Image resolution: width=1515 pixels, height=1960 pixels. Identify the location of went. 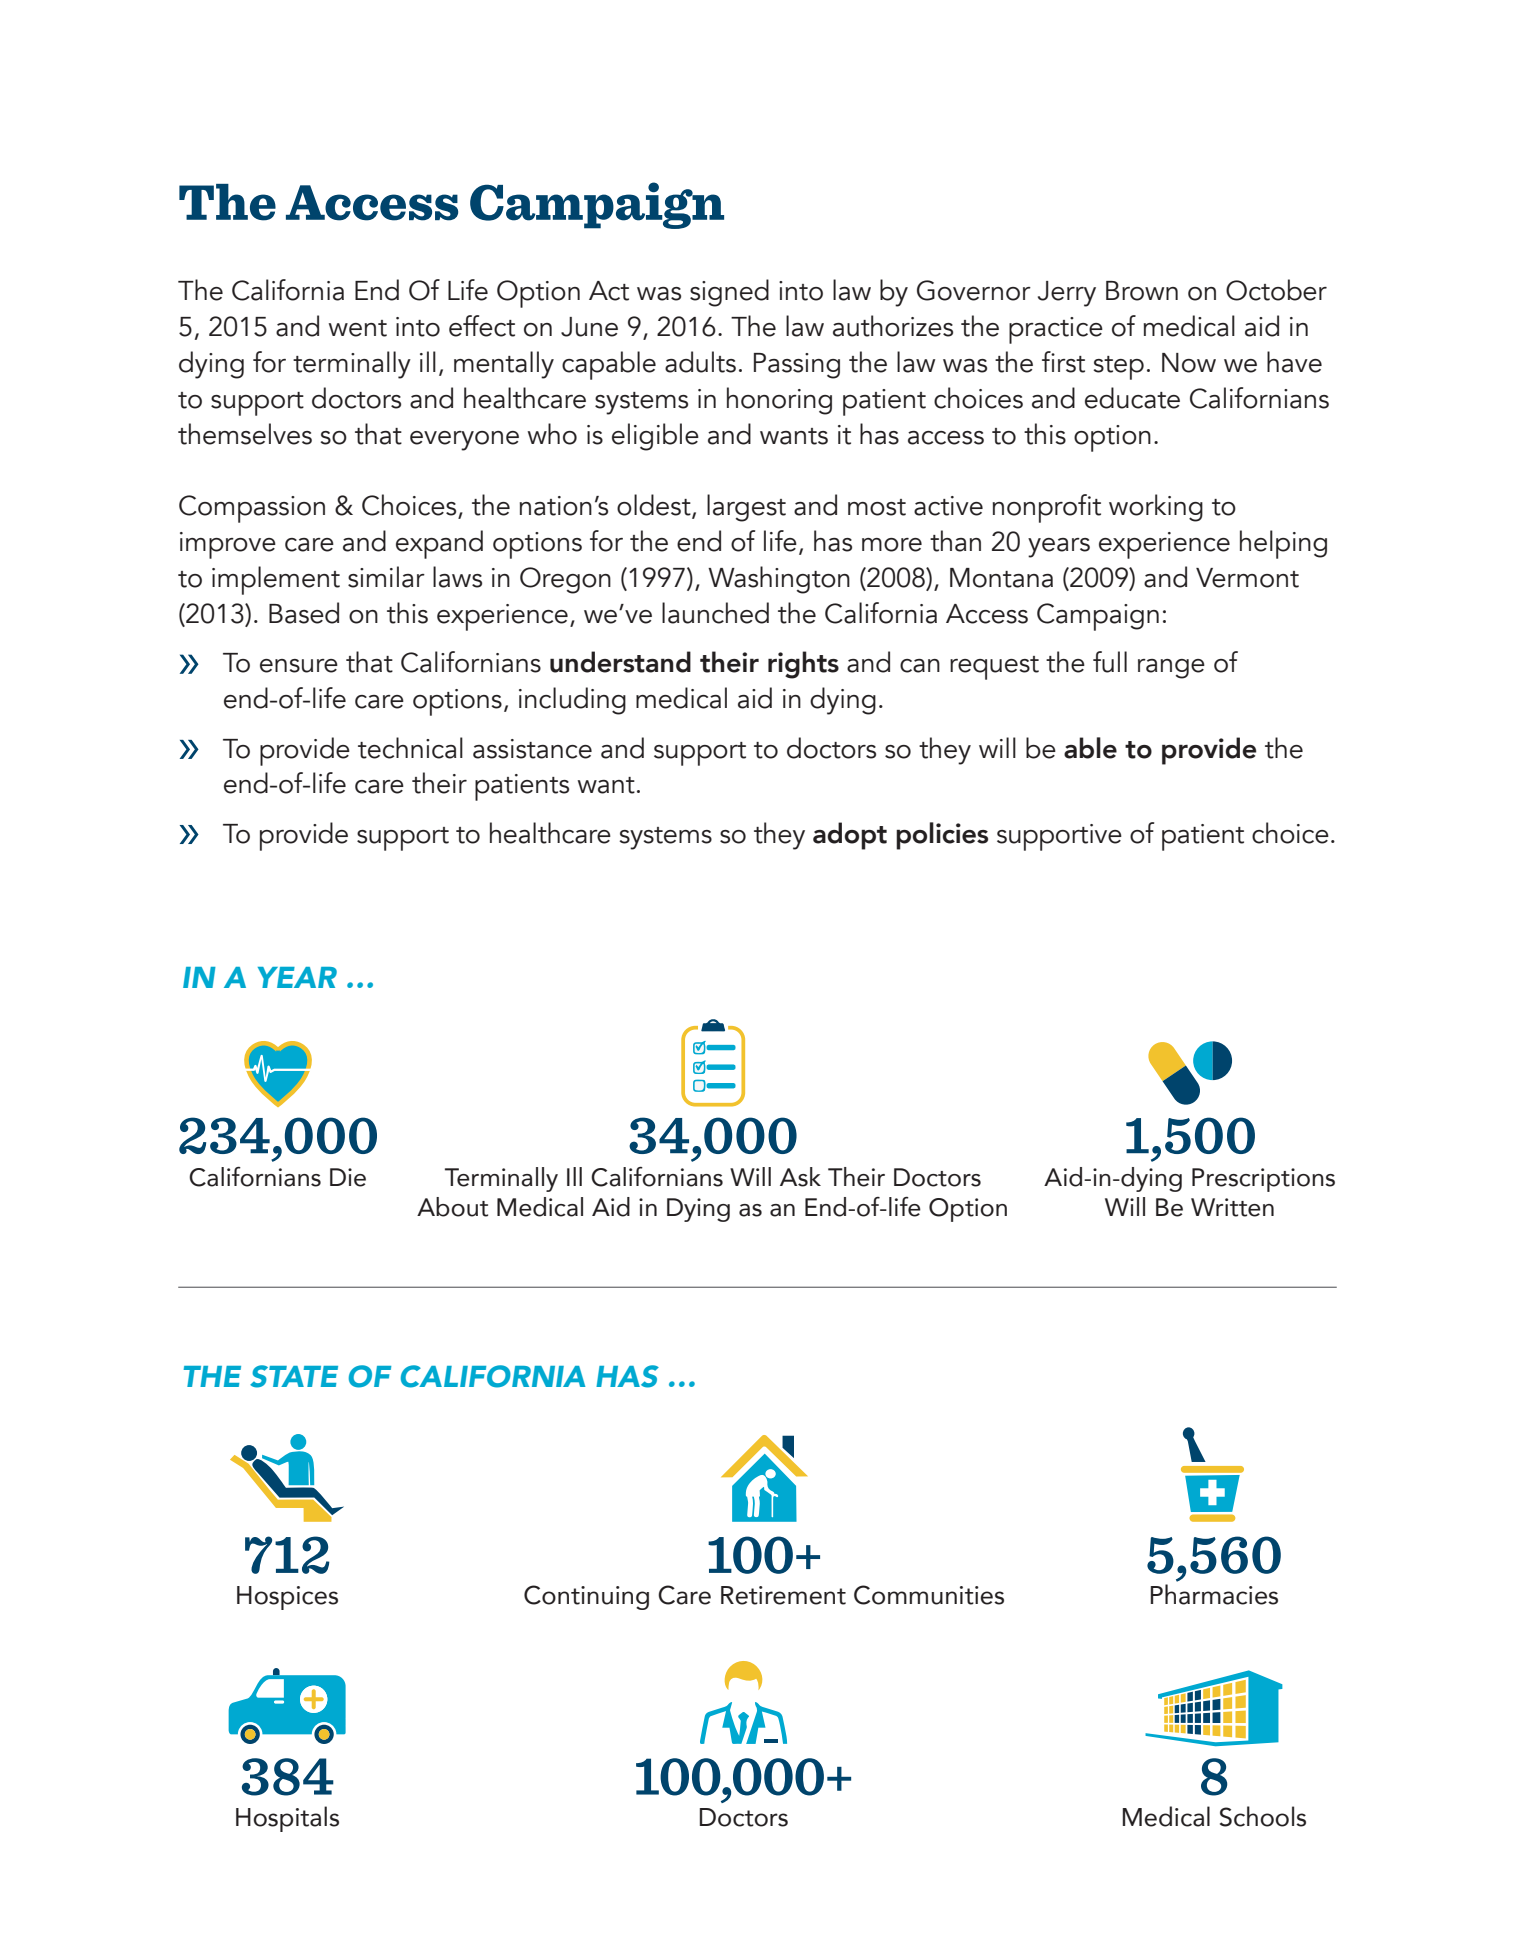
(358, 328).
